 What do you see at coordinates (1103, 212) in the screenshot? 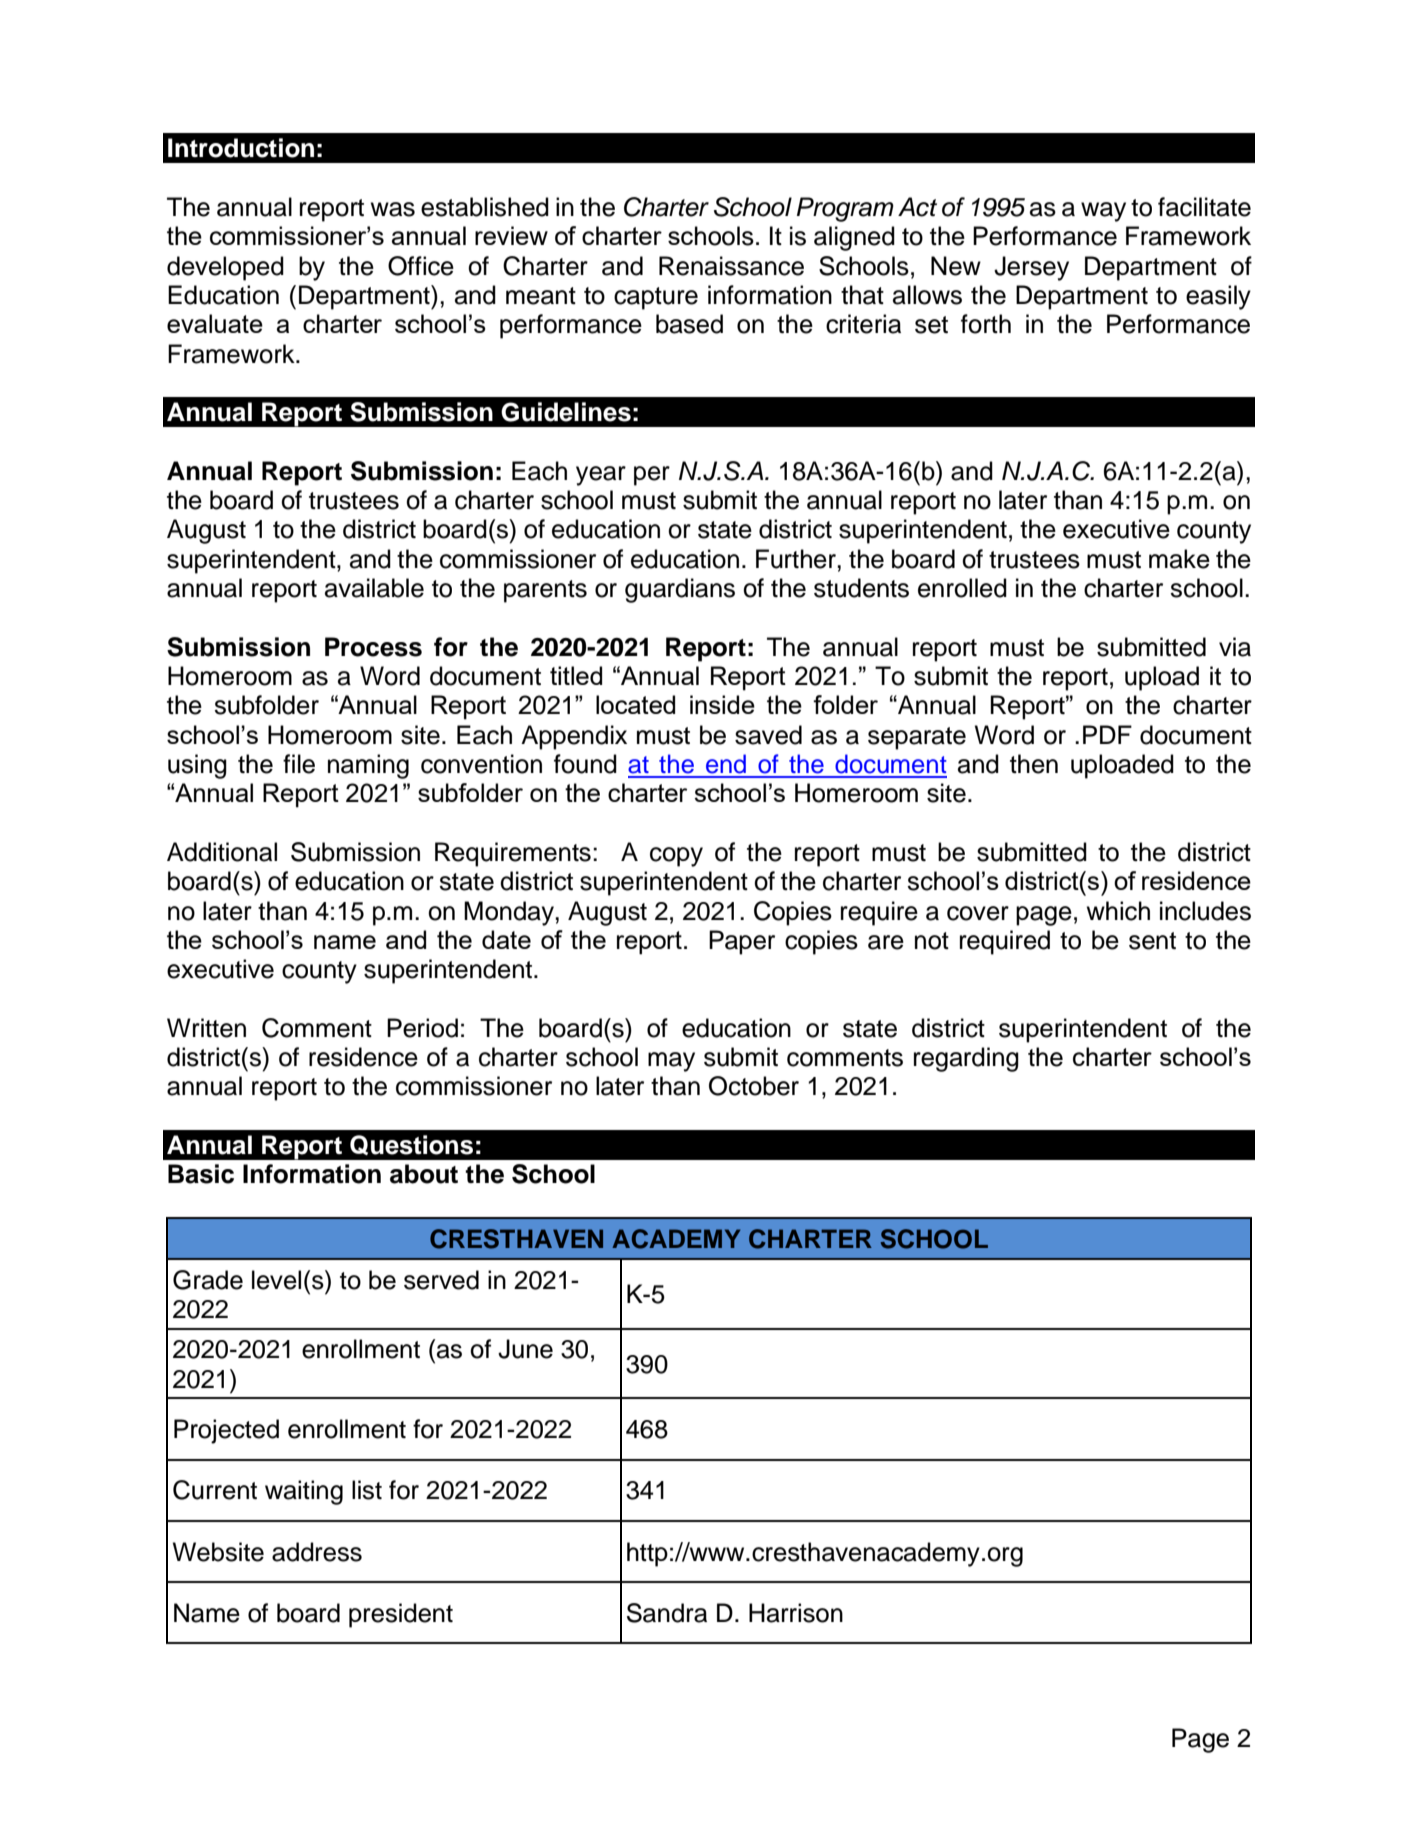
I see `way` at bounding box center [1103, 212].
